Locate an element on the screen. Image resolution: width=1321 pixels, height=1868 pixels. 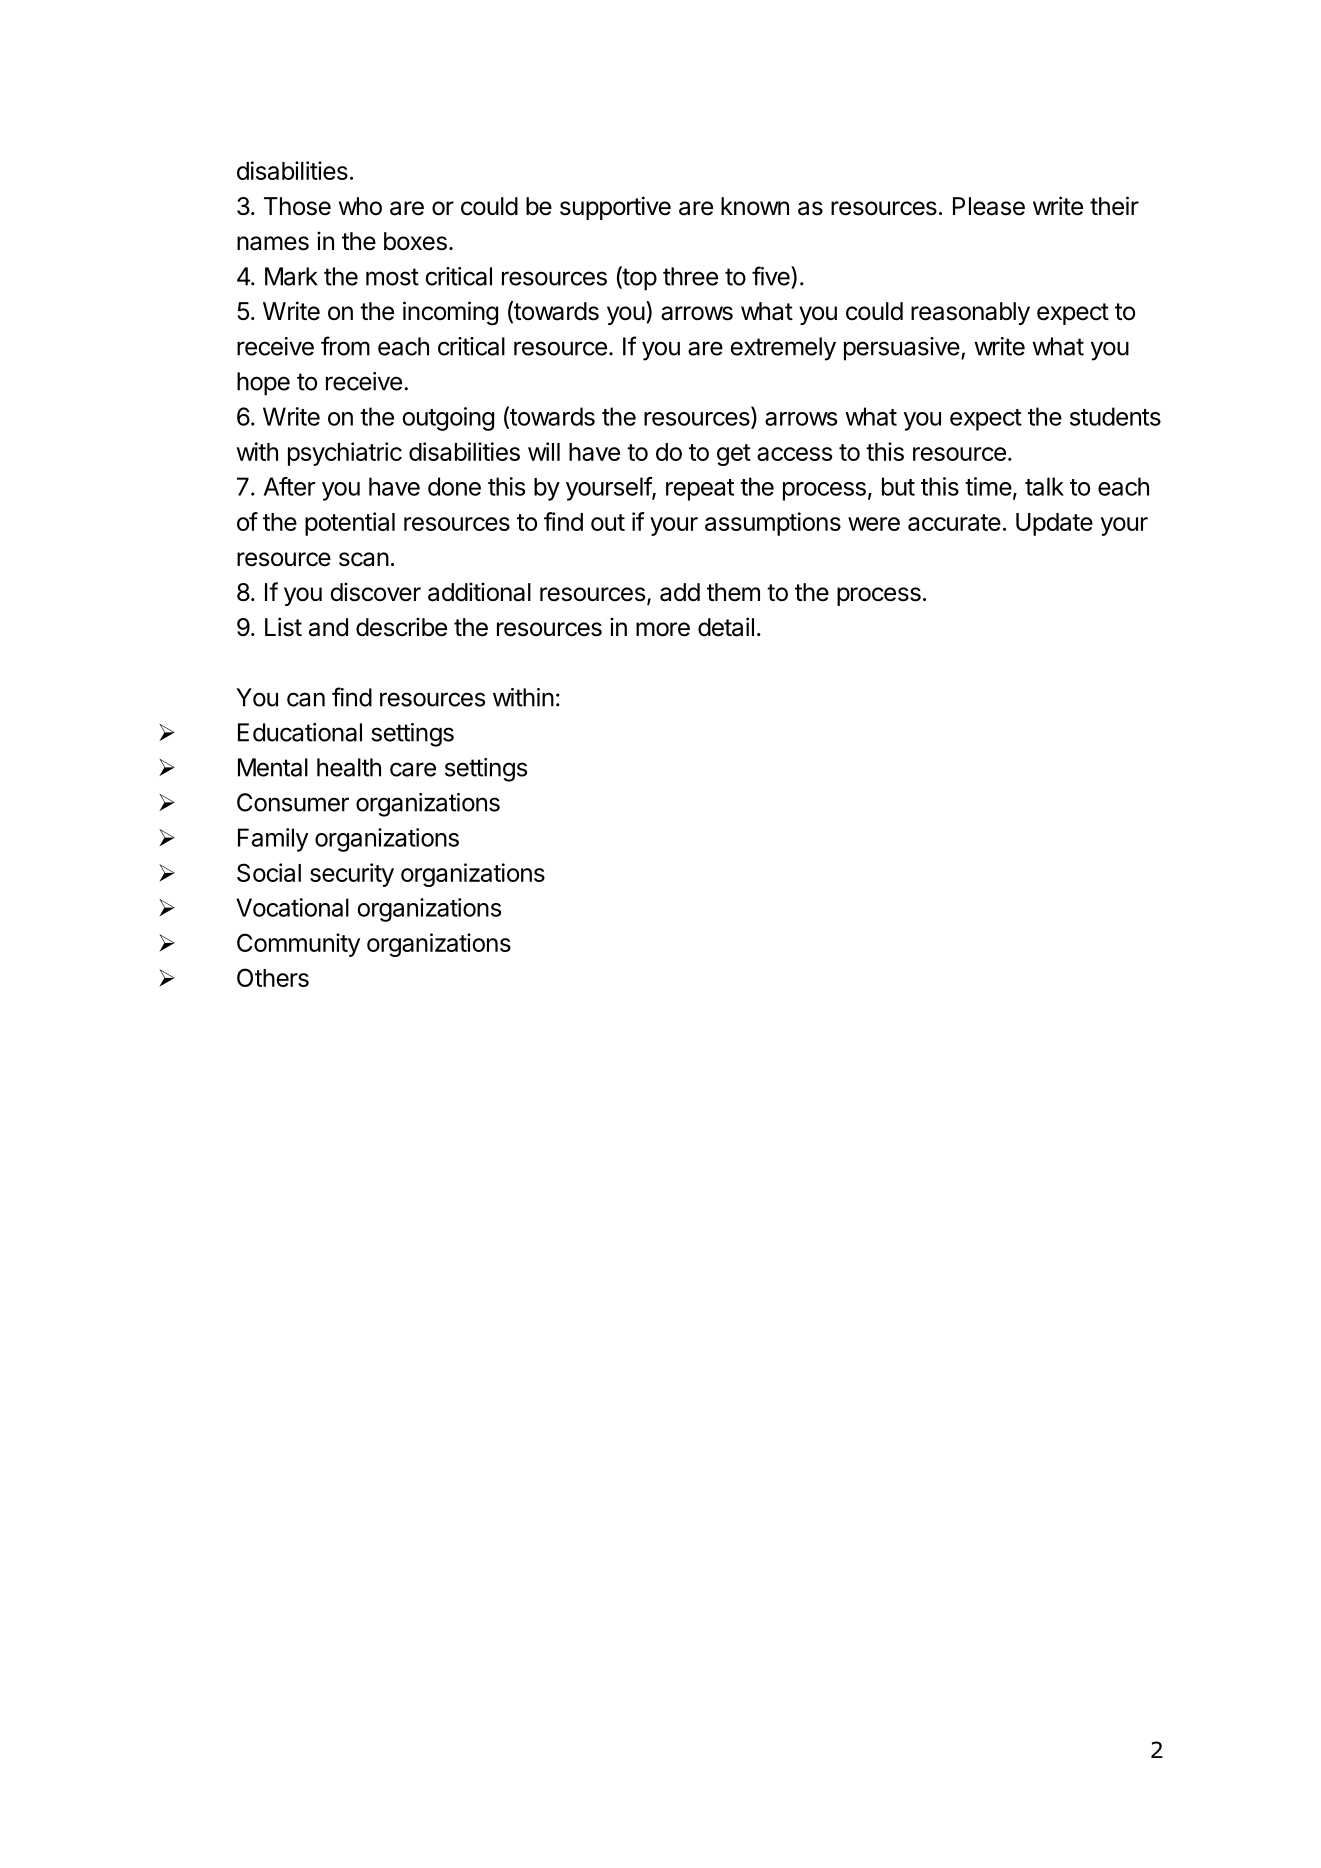
them is located at coordinates (733, 592).
